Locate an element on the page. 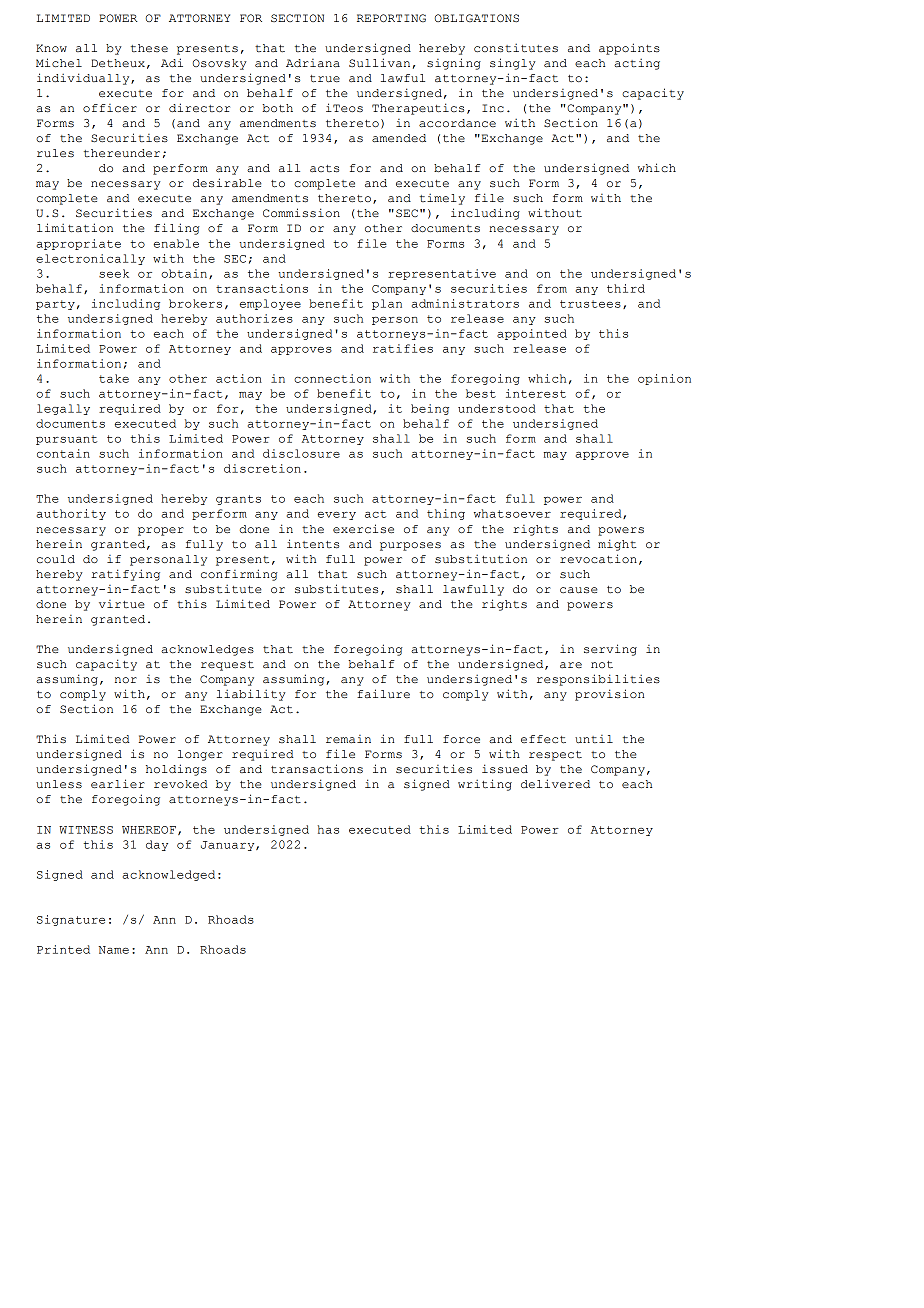 The width and height of the page is (924, 1308). seek is located at coordinates (114, 273).
